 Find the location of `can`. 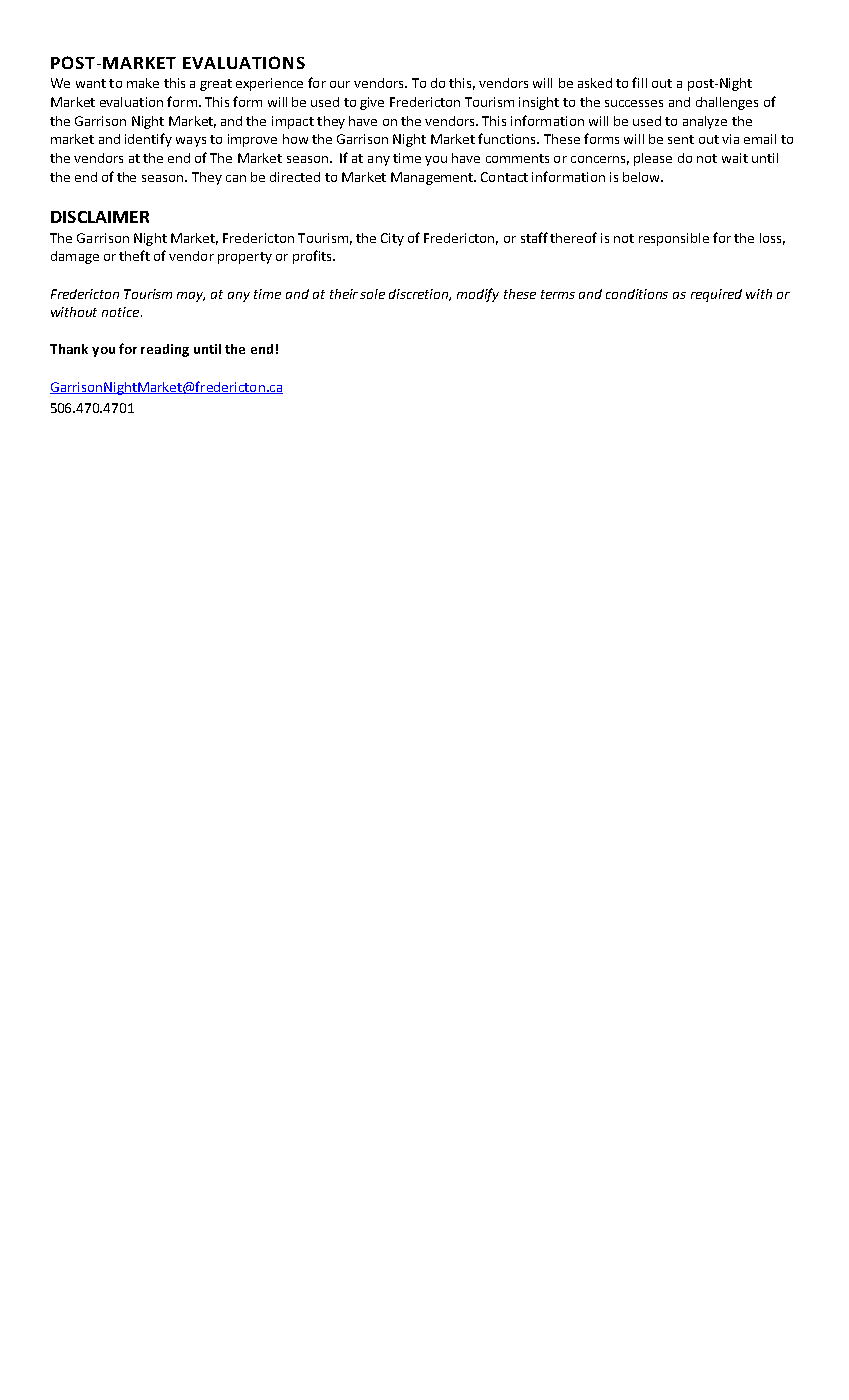

can is located at coordinates (236, 178).
